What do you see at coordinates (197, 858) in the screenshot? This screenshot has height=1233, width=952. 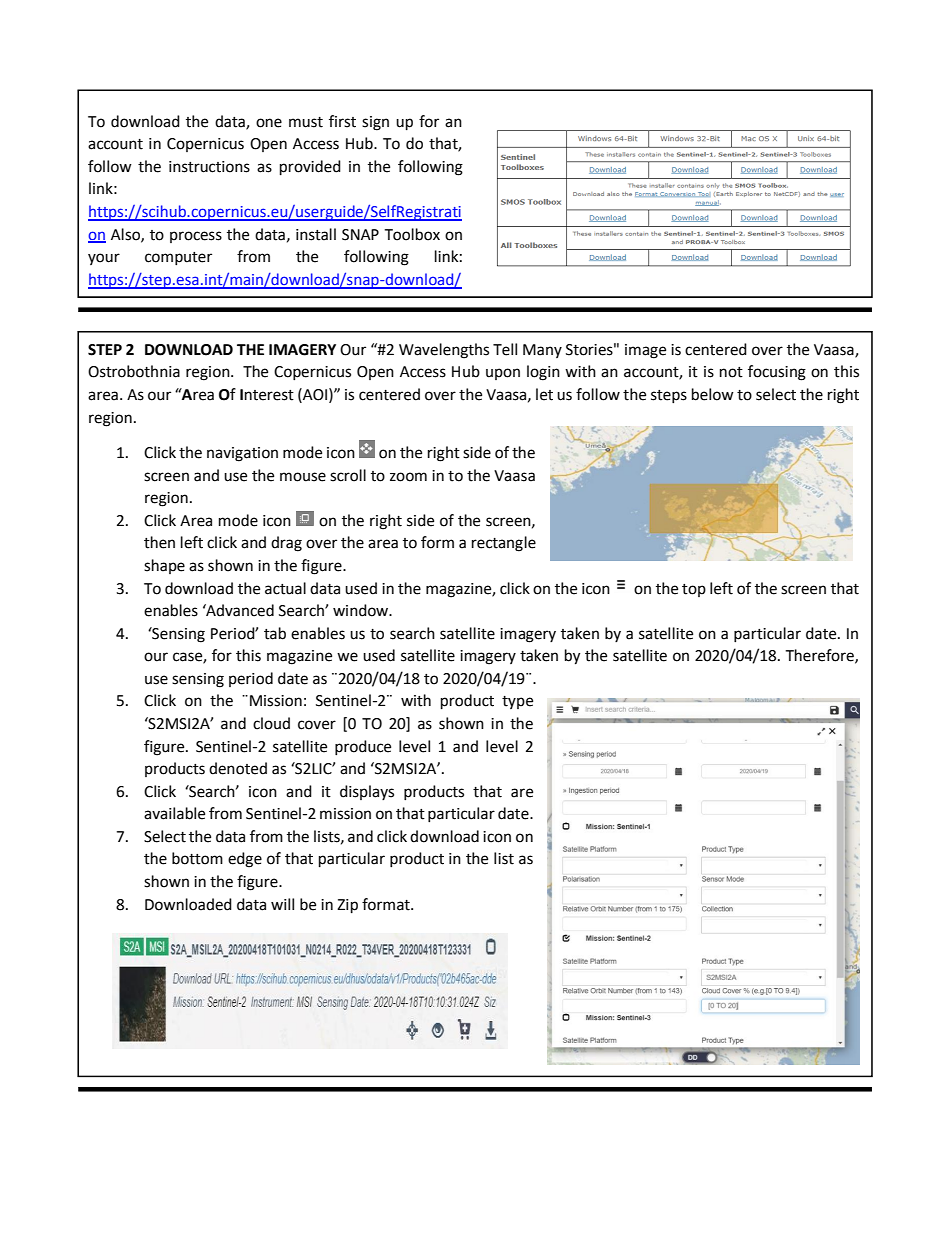 I see `bottom` at bounding box center [197, 858].
